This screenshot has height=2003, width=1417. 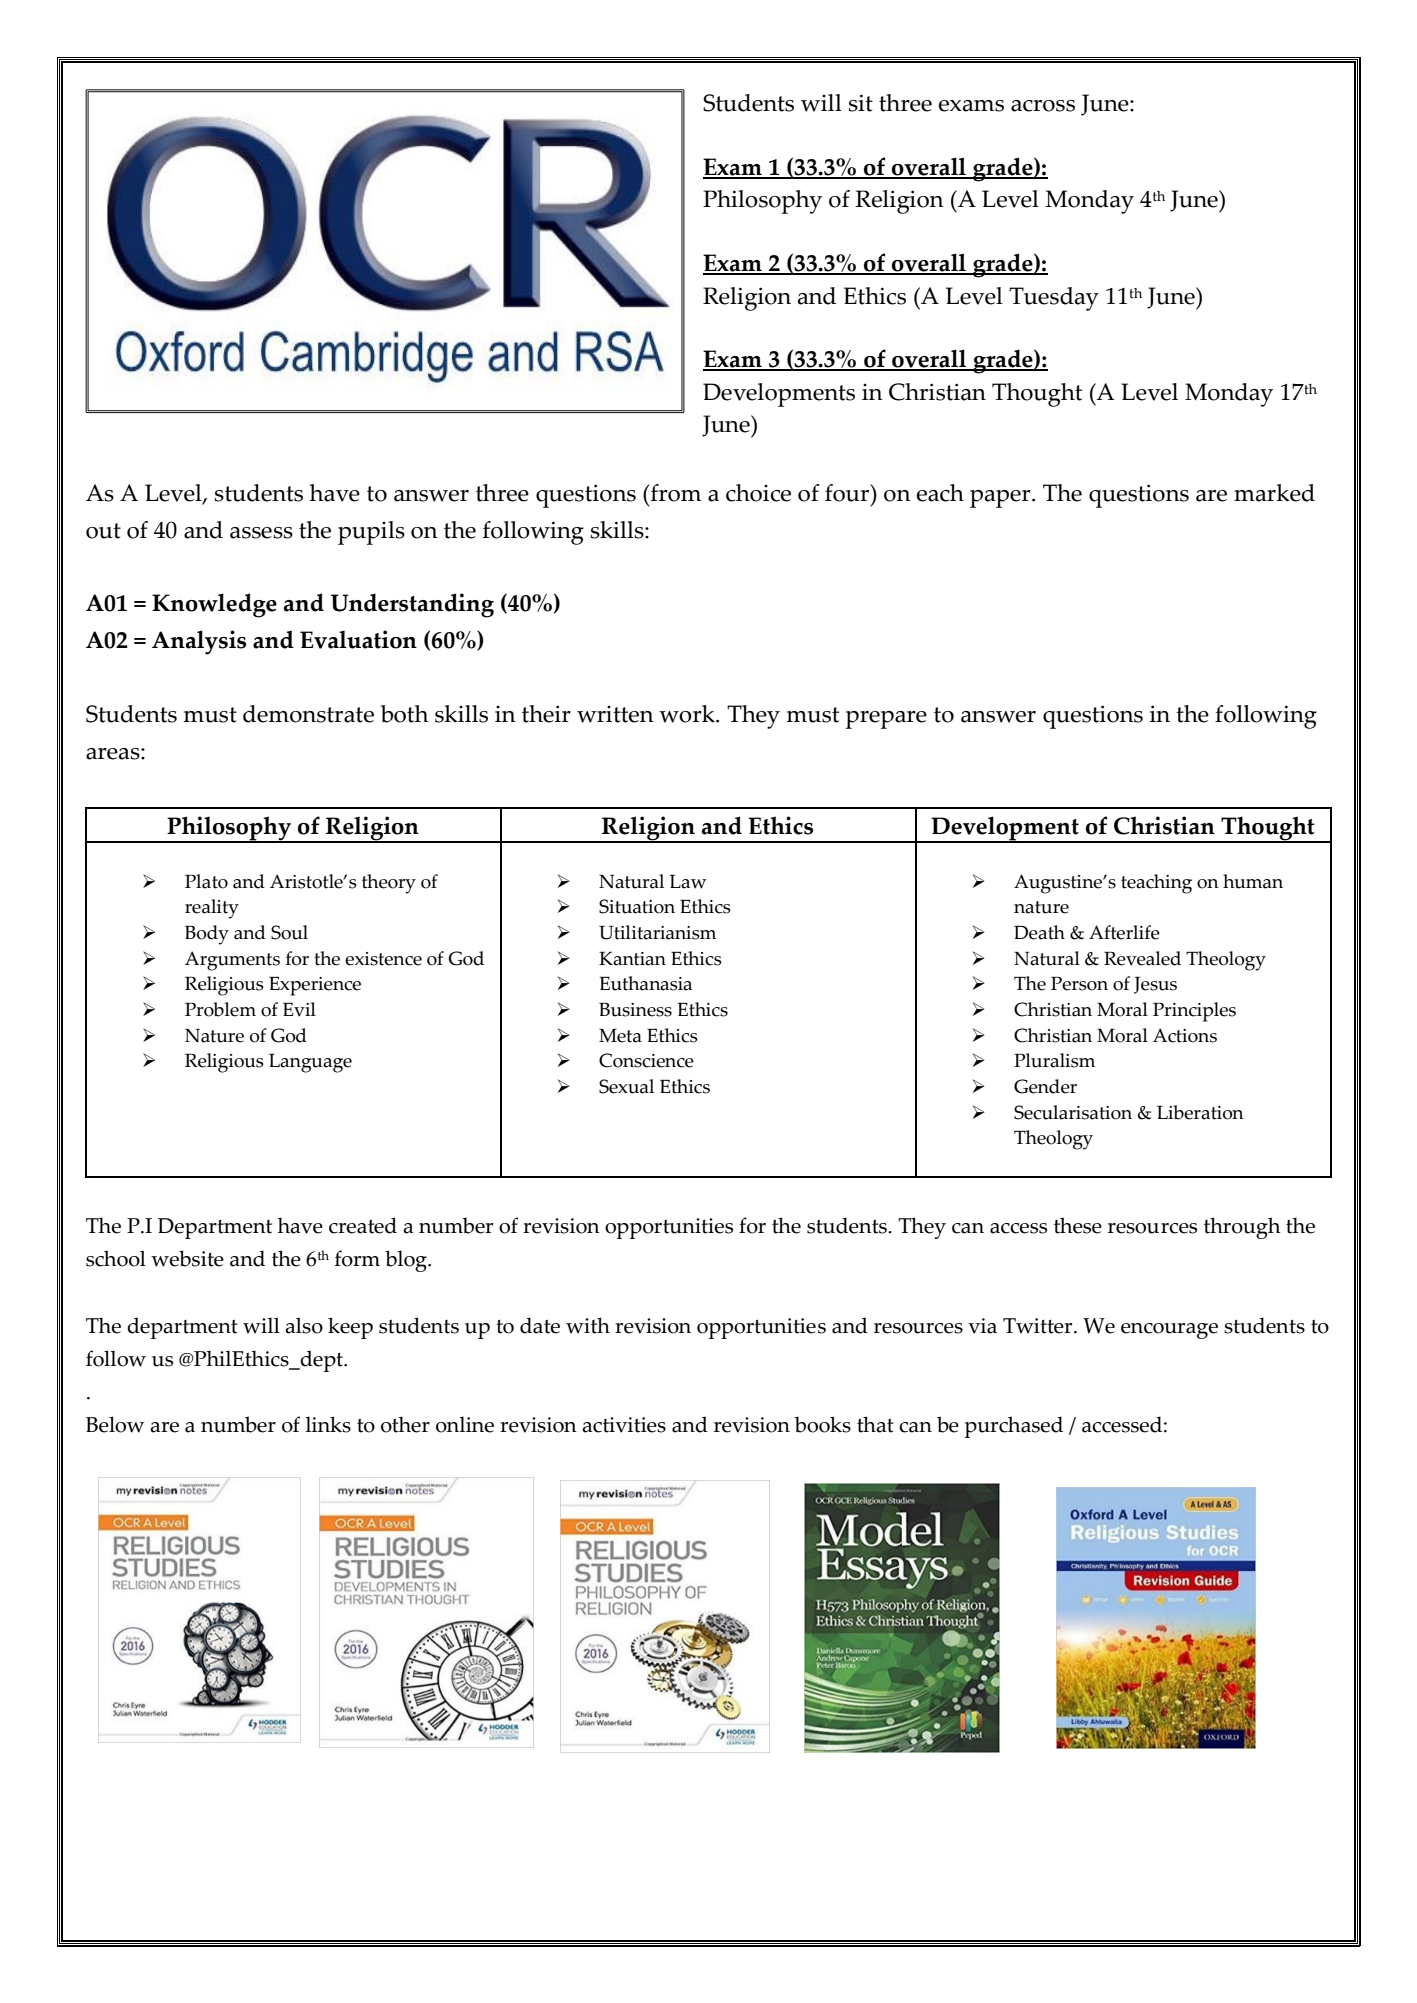 What do you see at coordinates (310, 1063) in the screenshot?
I see `Language` at bounding box center [310, 1063].
